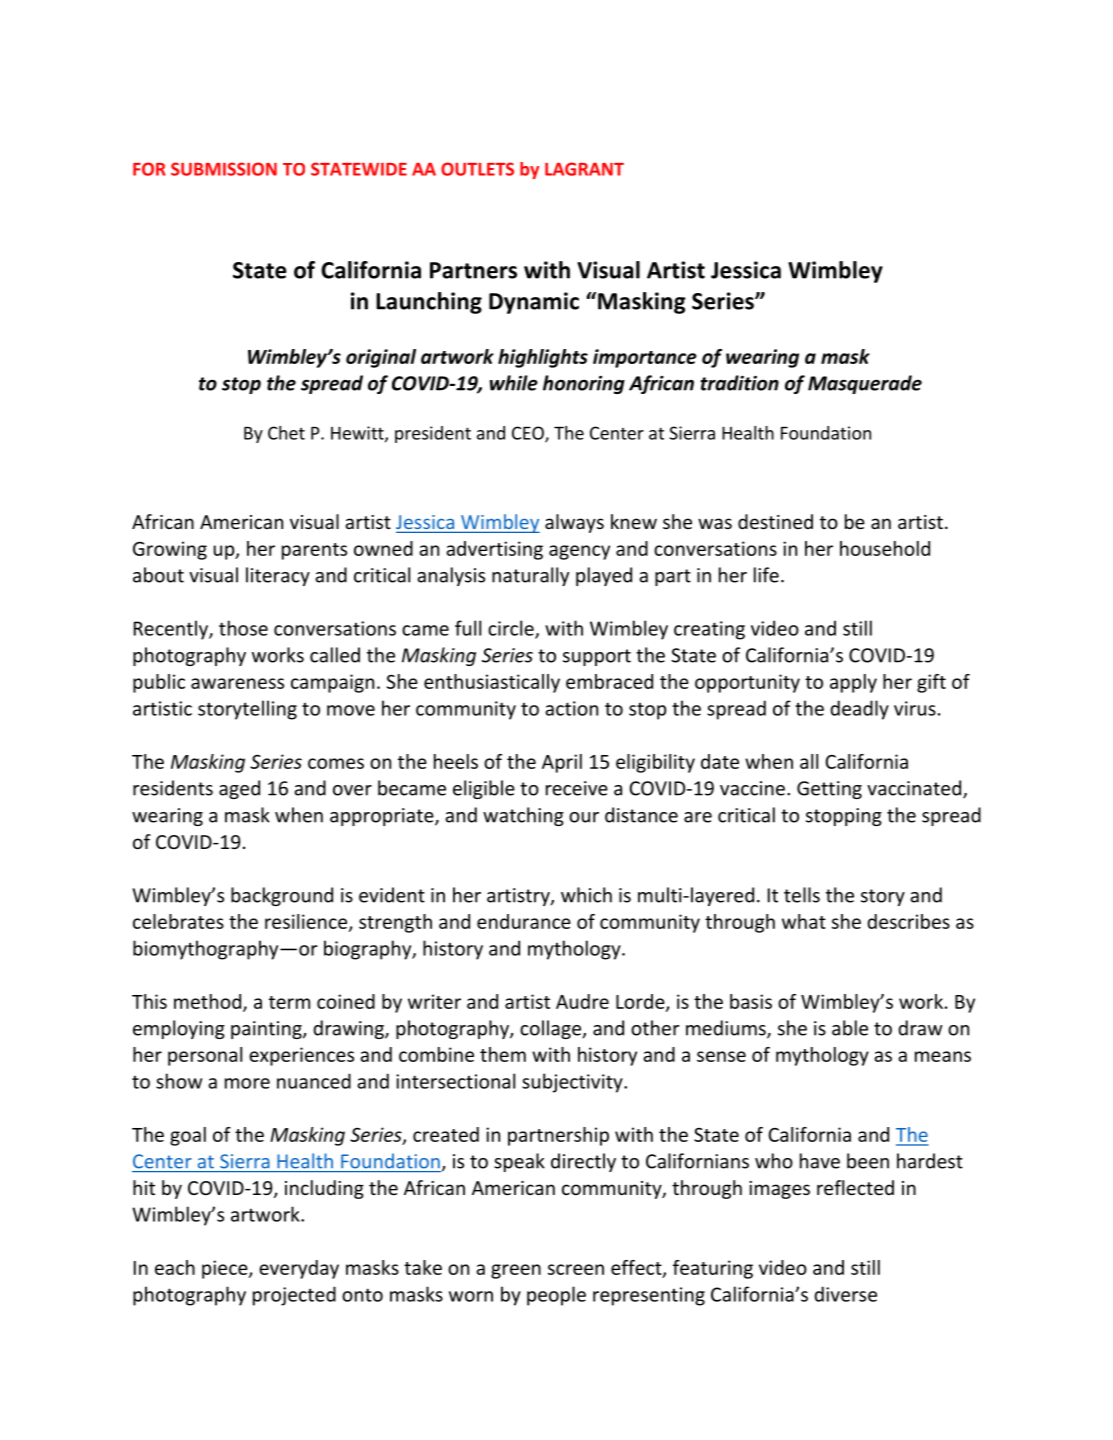  What do you see at coordinates (845, 1294) in the screenshot?
I see `diverse` at bounding box center [845, 1294].
